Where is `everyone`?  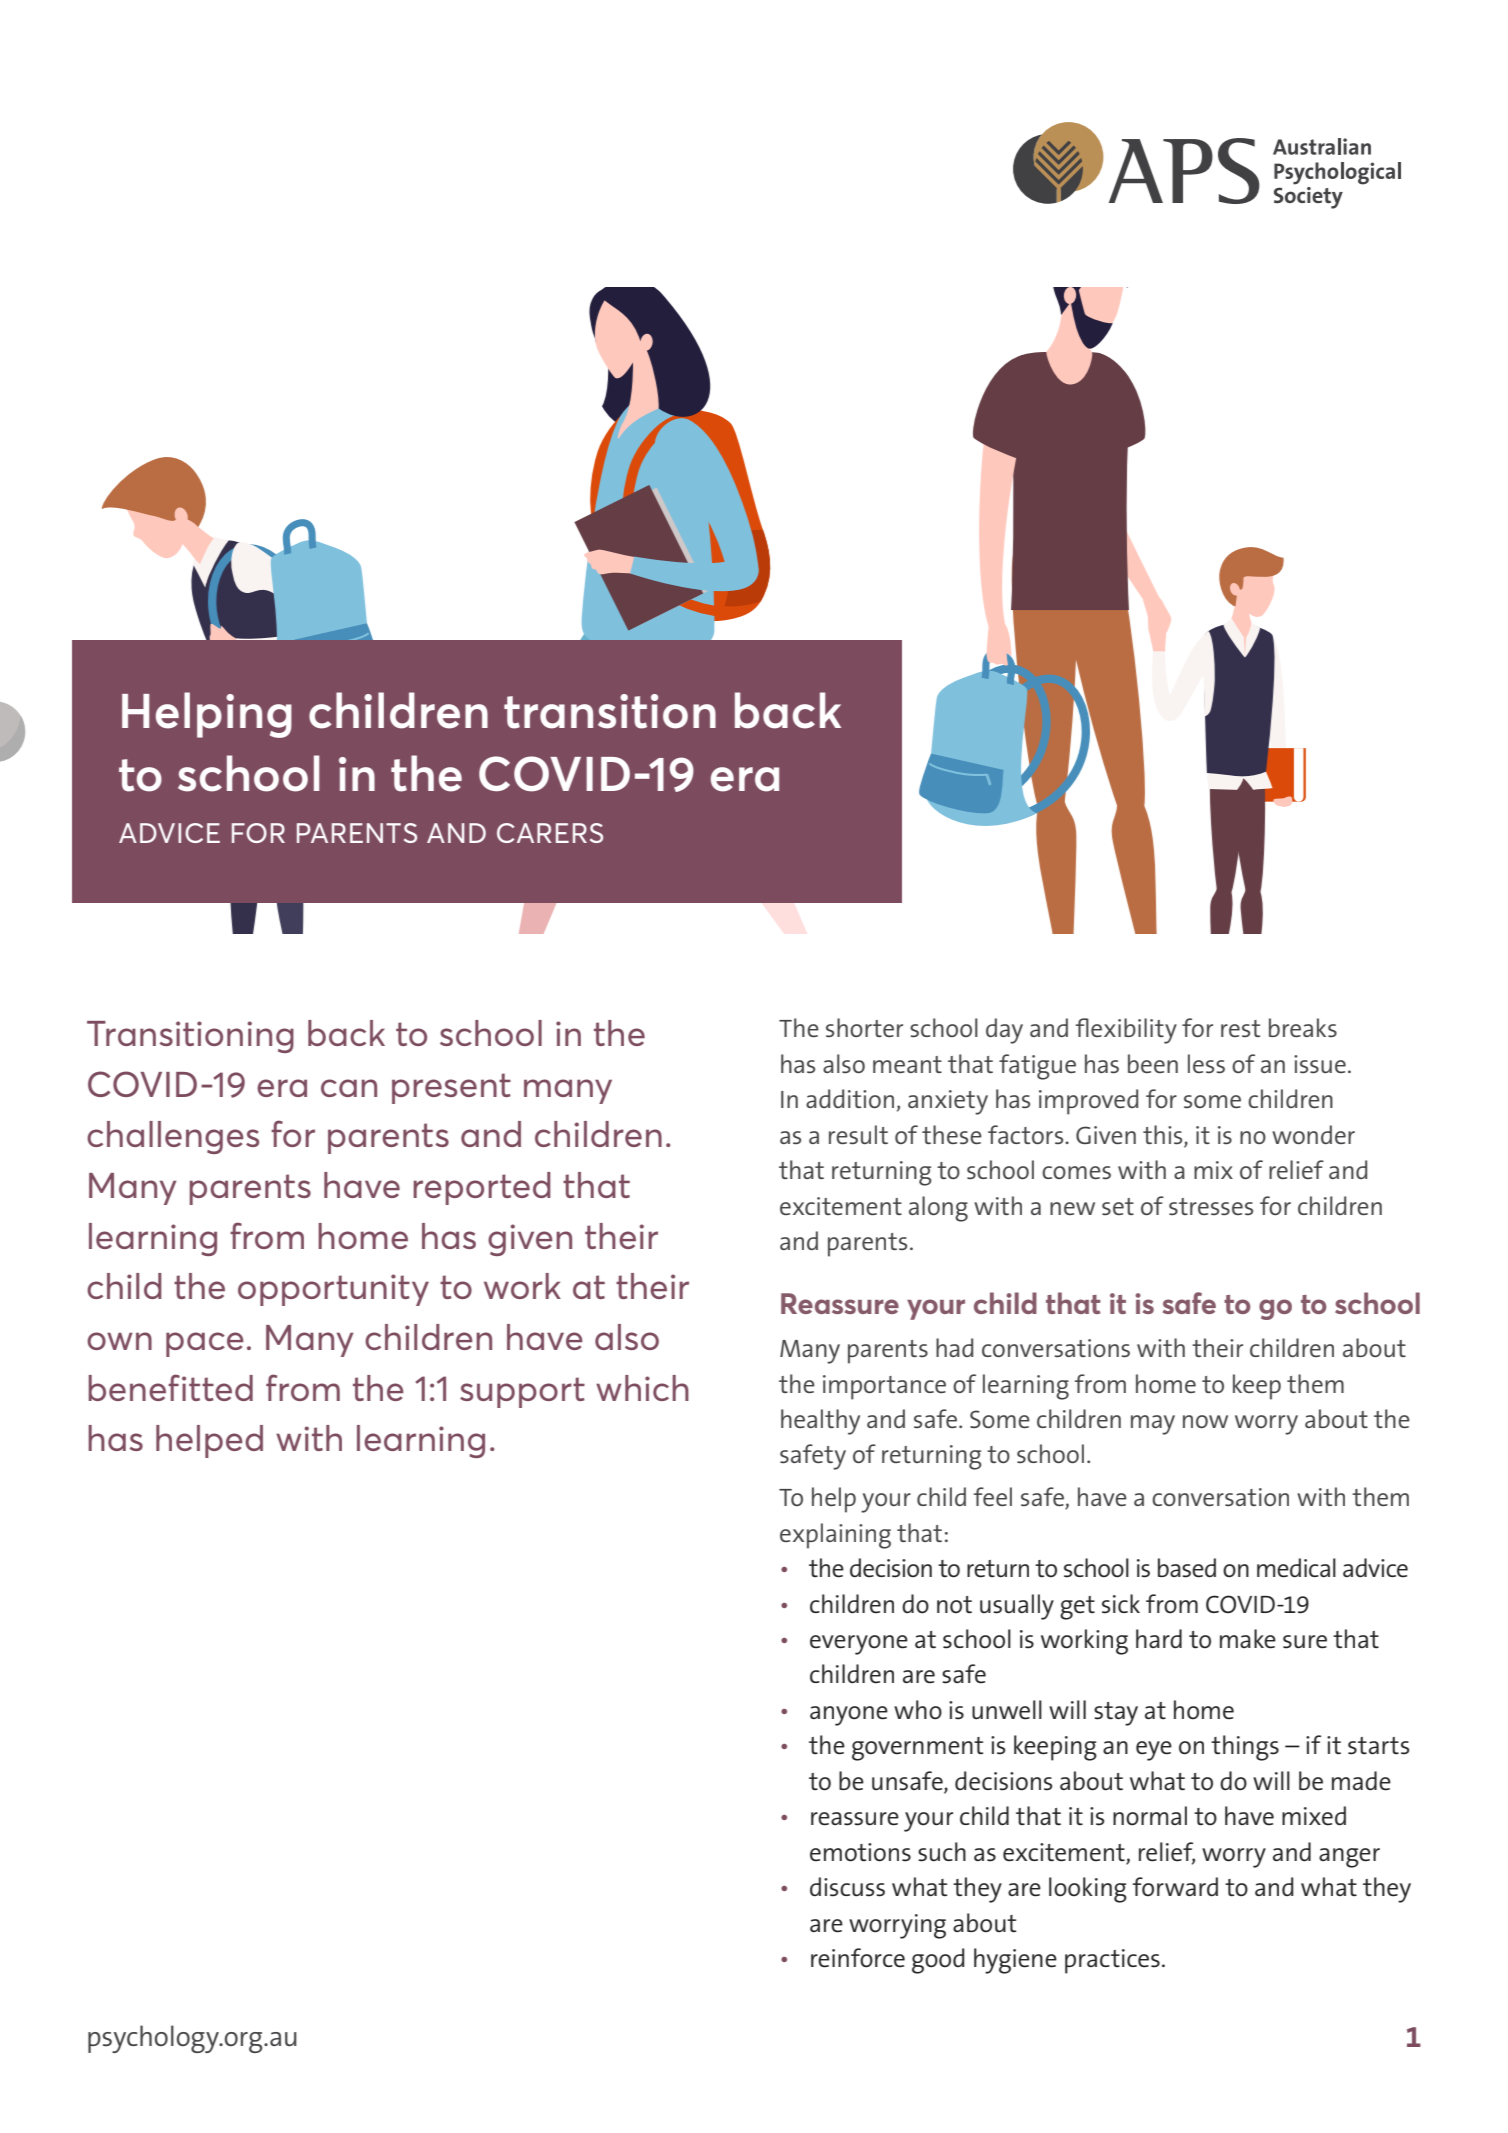 everyone is located at coordinates (859, 1645).
